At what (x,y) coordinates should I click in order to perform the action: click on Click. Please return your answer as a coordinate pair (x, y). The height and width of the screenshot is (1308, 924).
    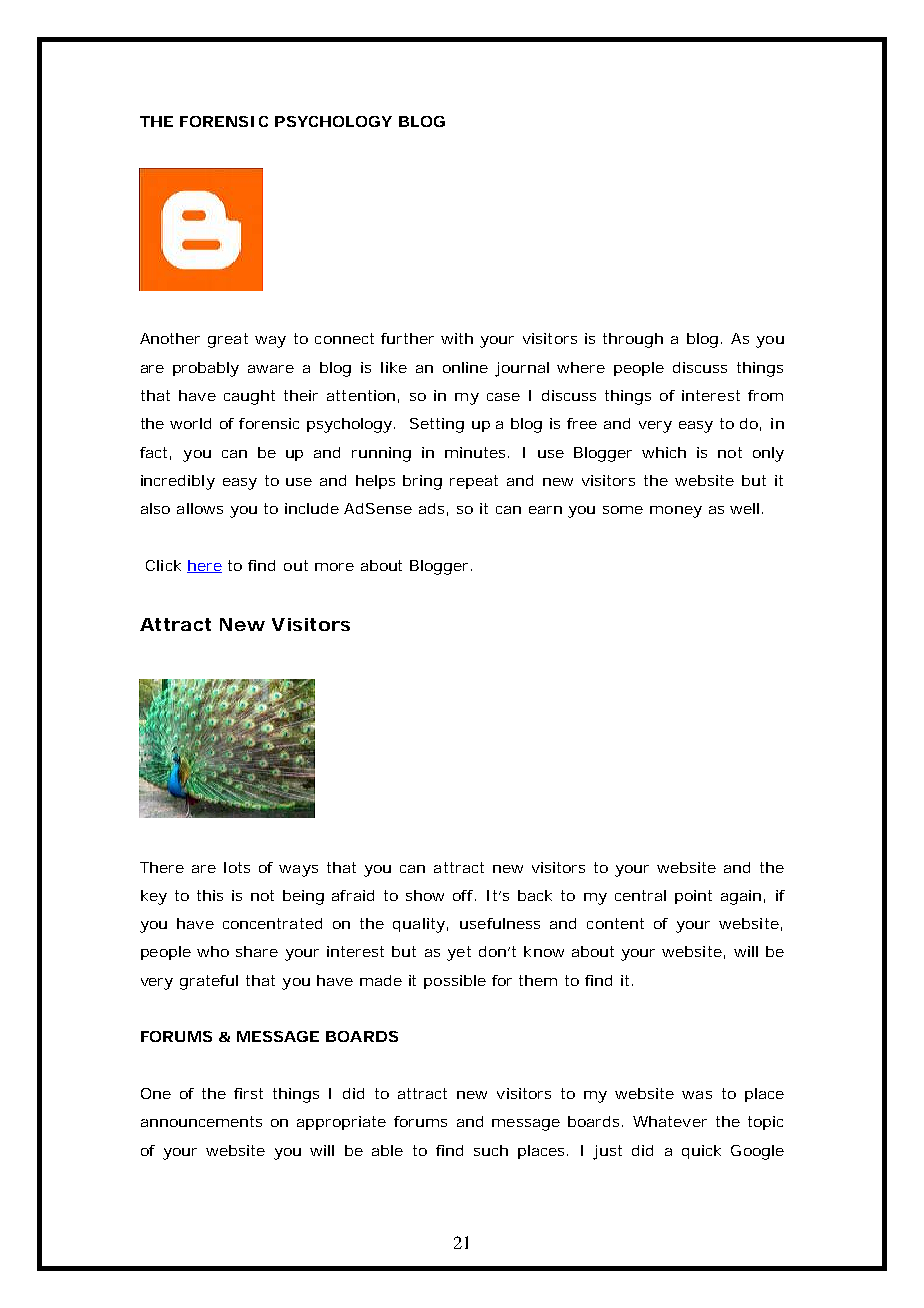
    Looking at the image, I should click on (163, 565).
